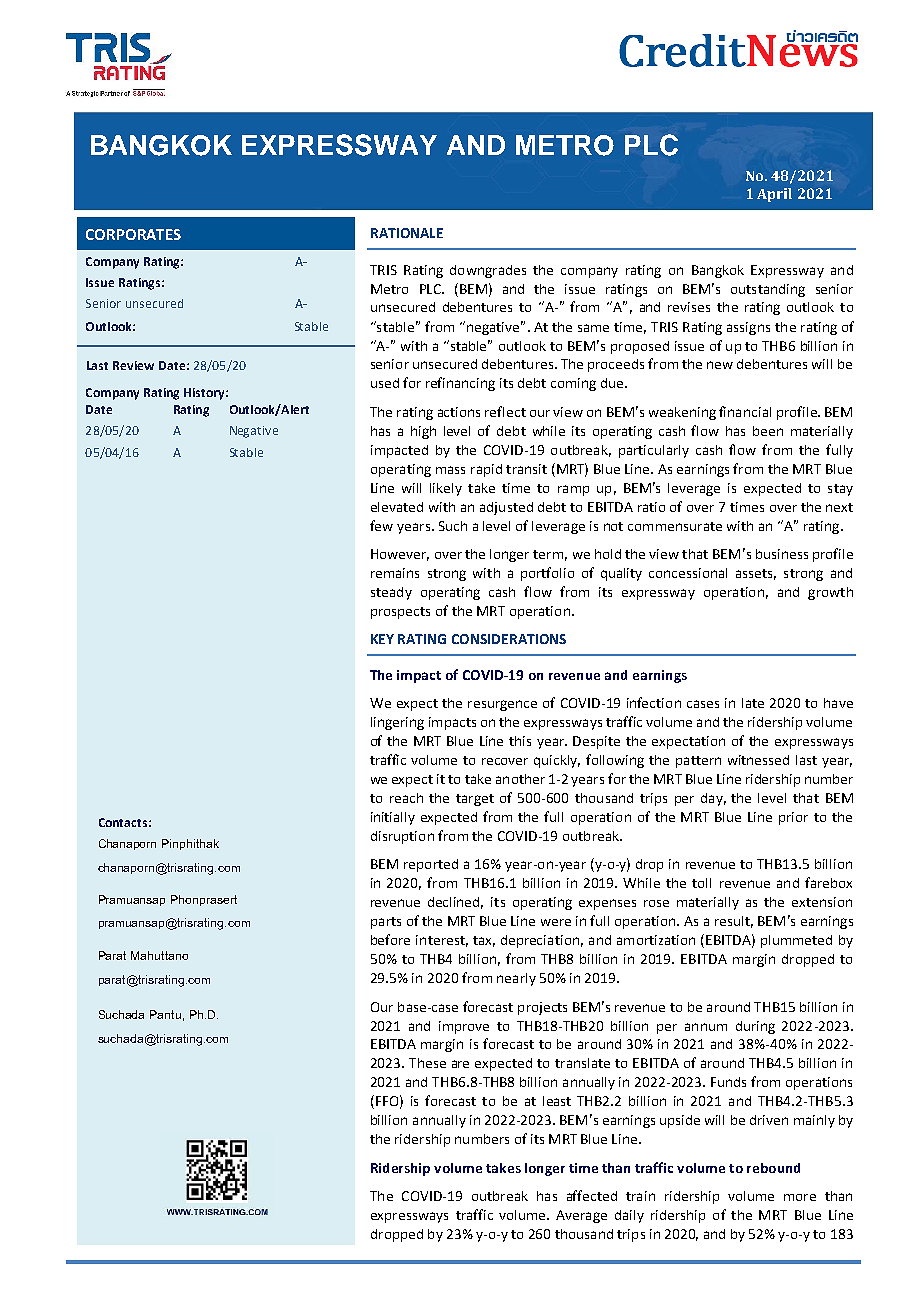 This page has height=1308, width=924. I want to click on toll, so click(701, 883).
